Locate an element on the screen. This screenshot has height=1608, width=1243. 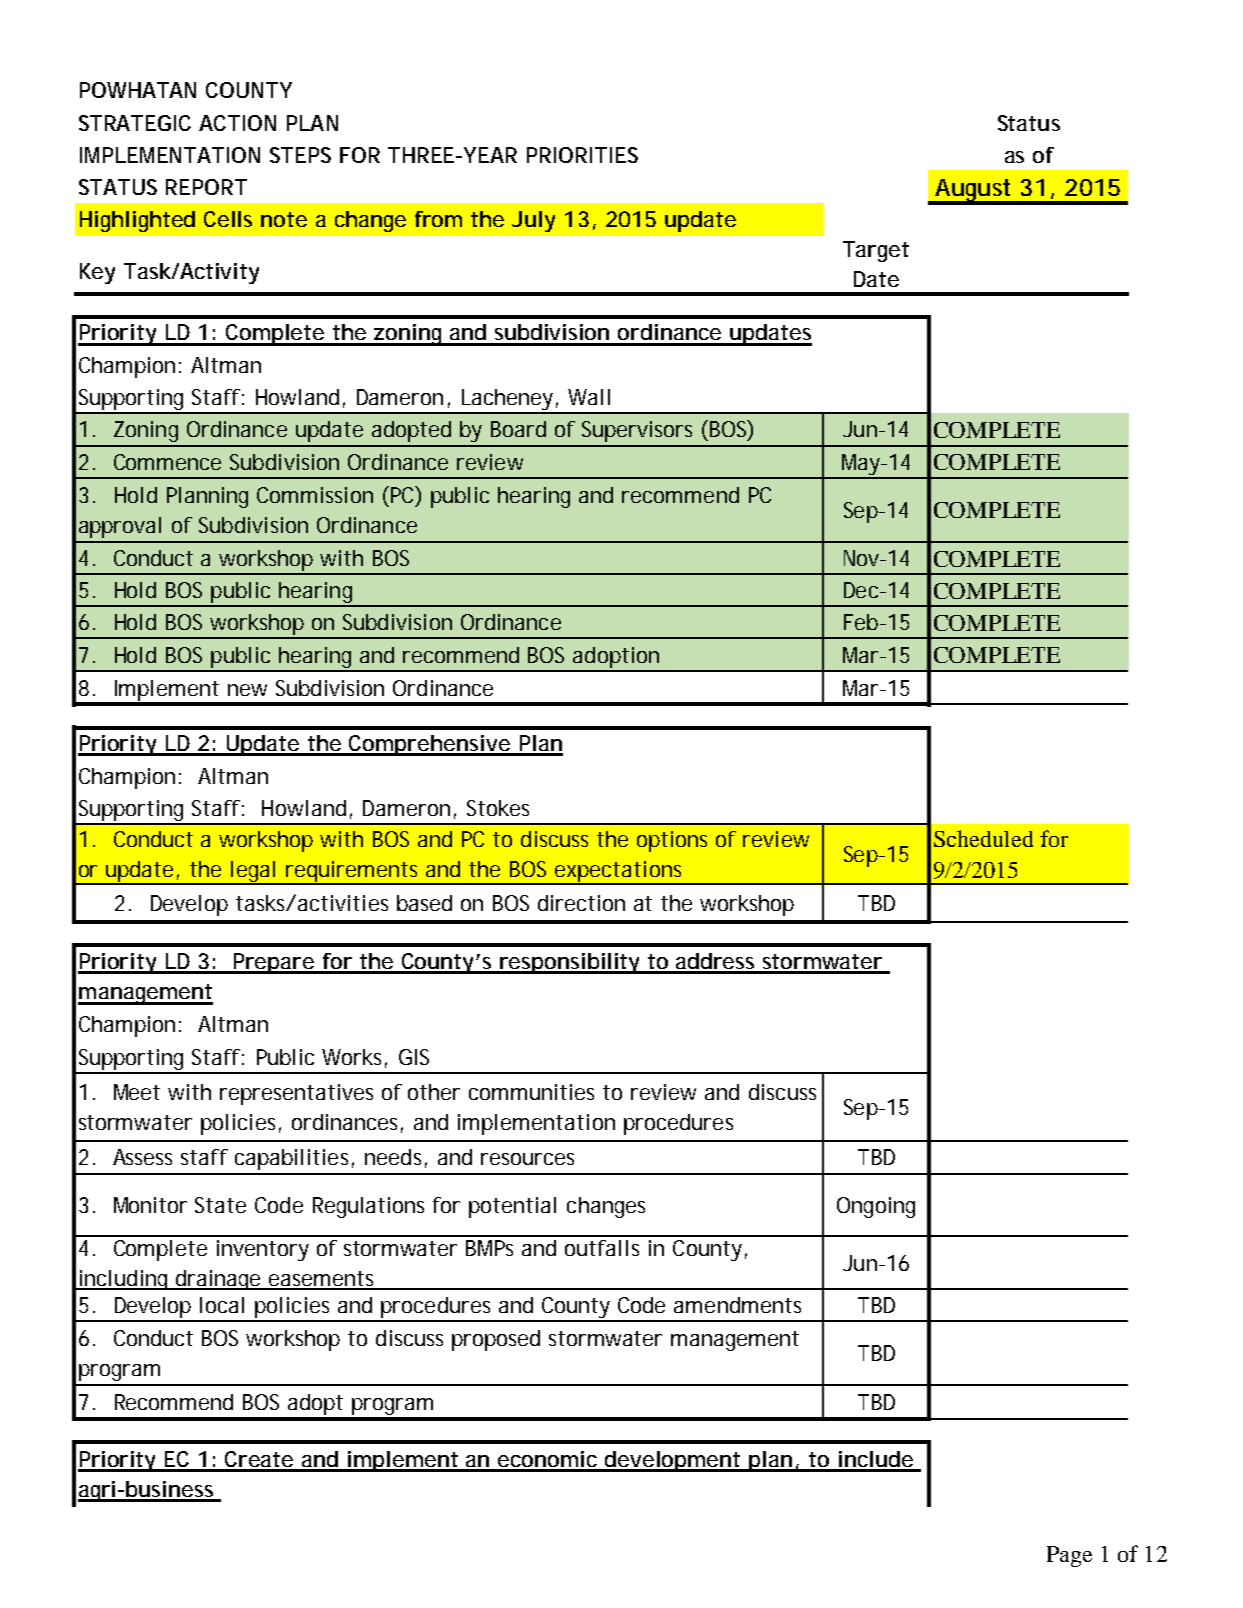
local is located at coordinates (222, 1305).
